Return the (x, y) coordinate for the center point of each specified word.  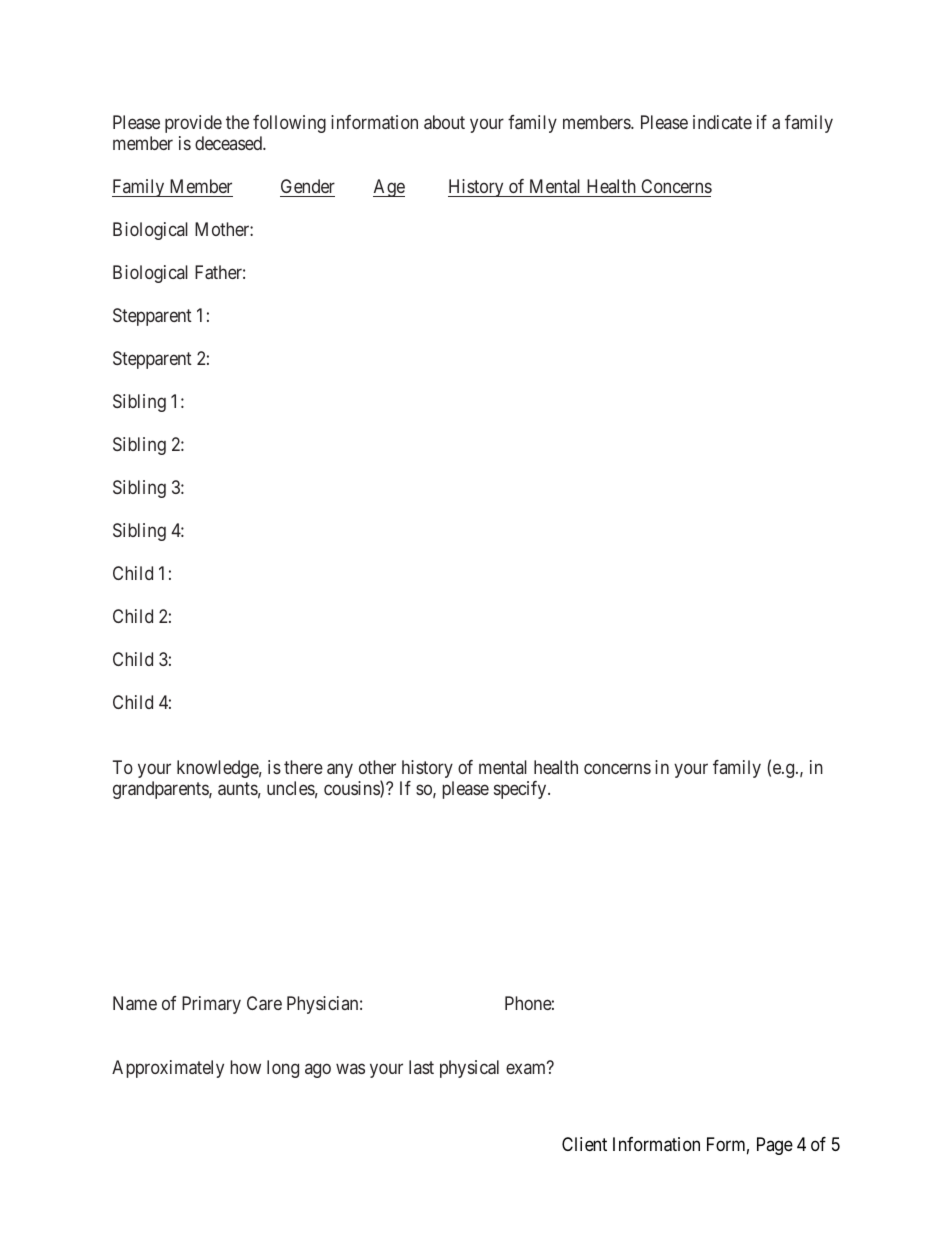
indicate (722, 122)
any (340, 770)
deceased (229, 143)
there (303, 767)
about (444, 122)
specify (521, 790)
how (245, 1067)
